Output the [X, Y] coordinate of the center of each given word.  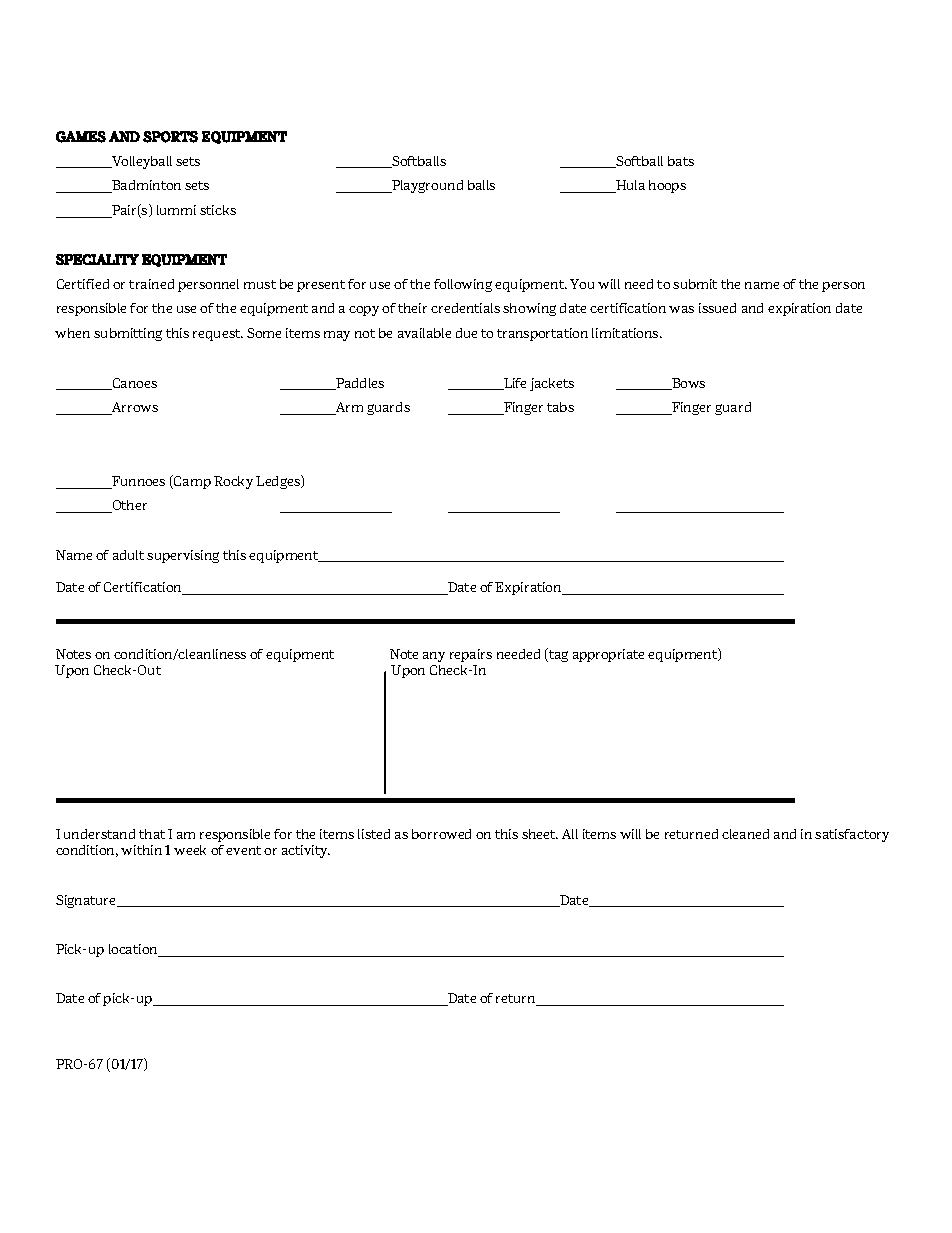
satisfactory [852, 835]
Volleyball [141, 162]
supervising [183, 556]
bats [681, 161]
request [217, 335]
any [434, 657]
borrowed [441, 834]
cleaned [745, 834]
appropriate [608, 655]
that [152, 834]
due [466, 333]
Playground [426, 186]
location [134, 950]
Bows [687, 384]
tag [557, 655]
